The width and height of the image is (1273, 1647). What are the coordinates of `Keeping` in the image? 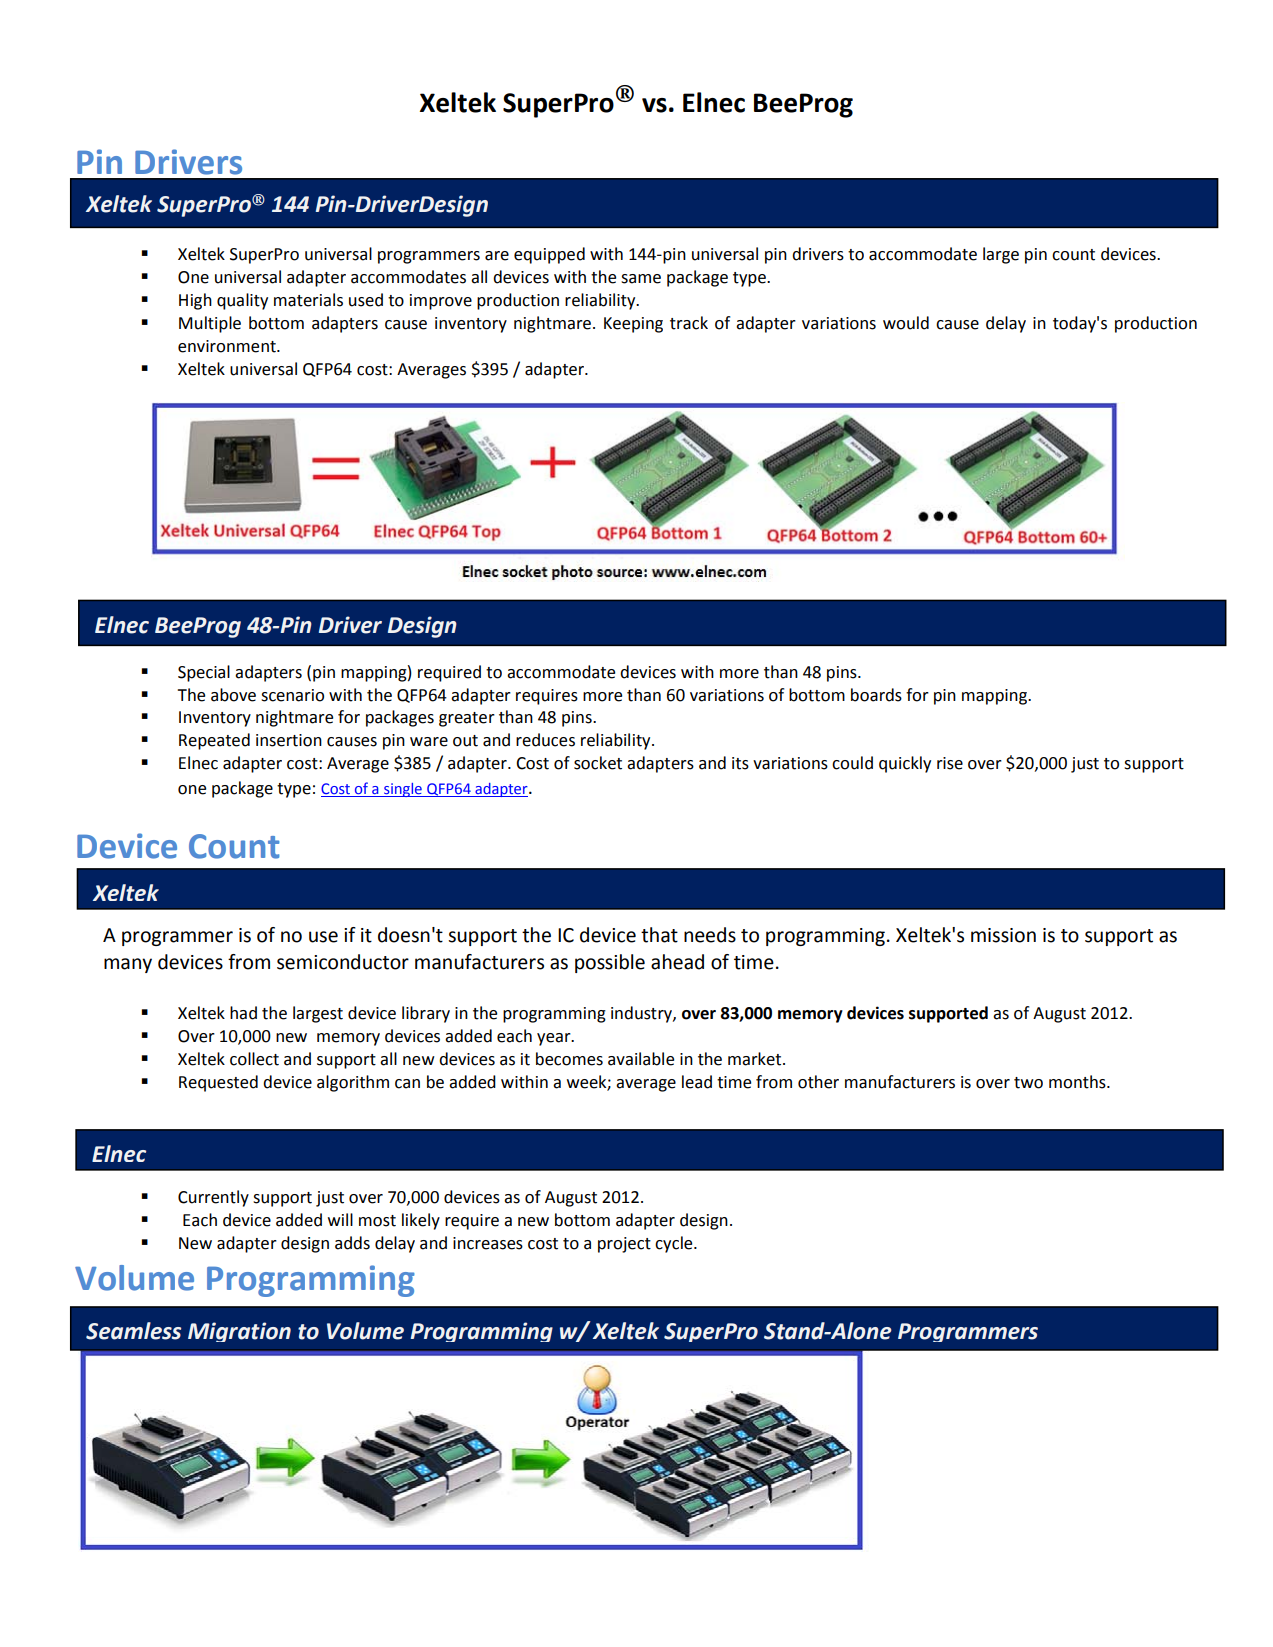 It's located at (633, 325).
